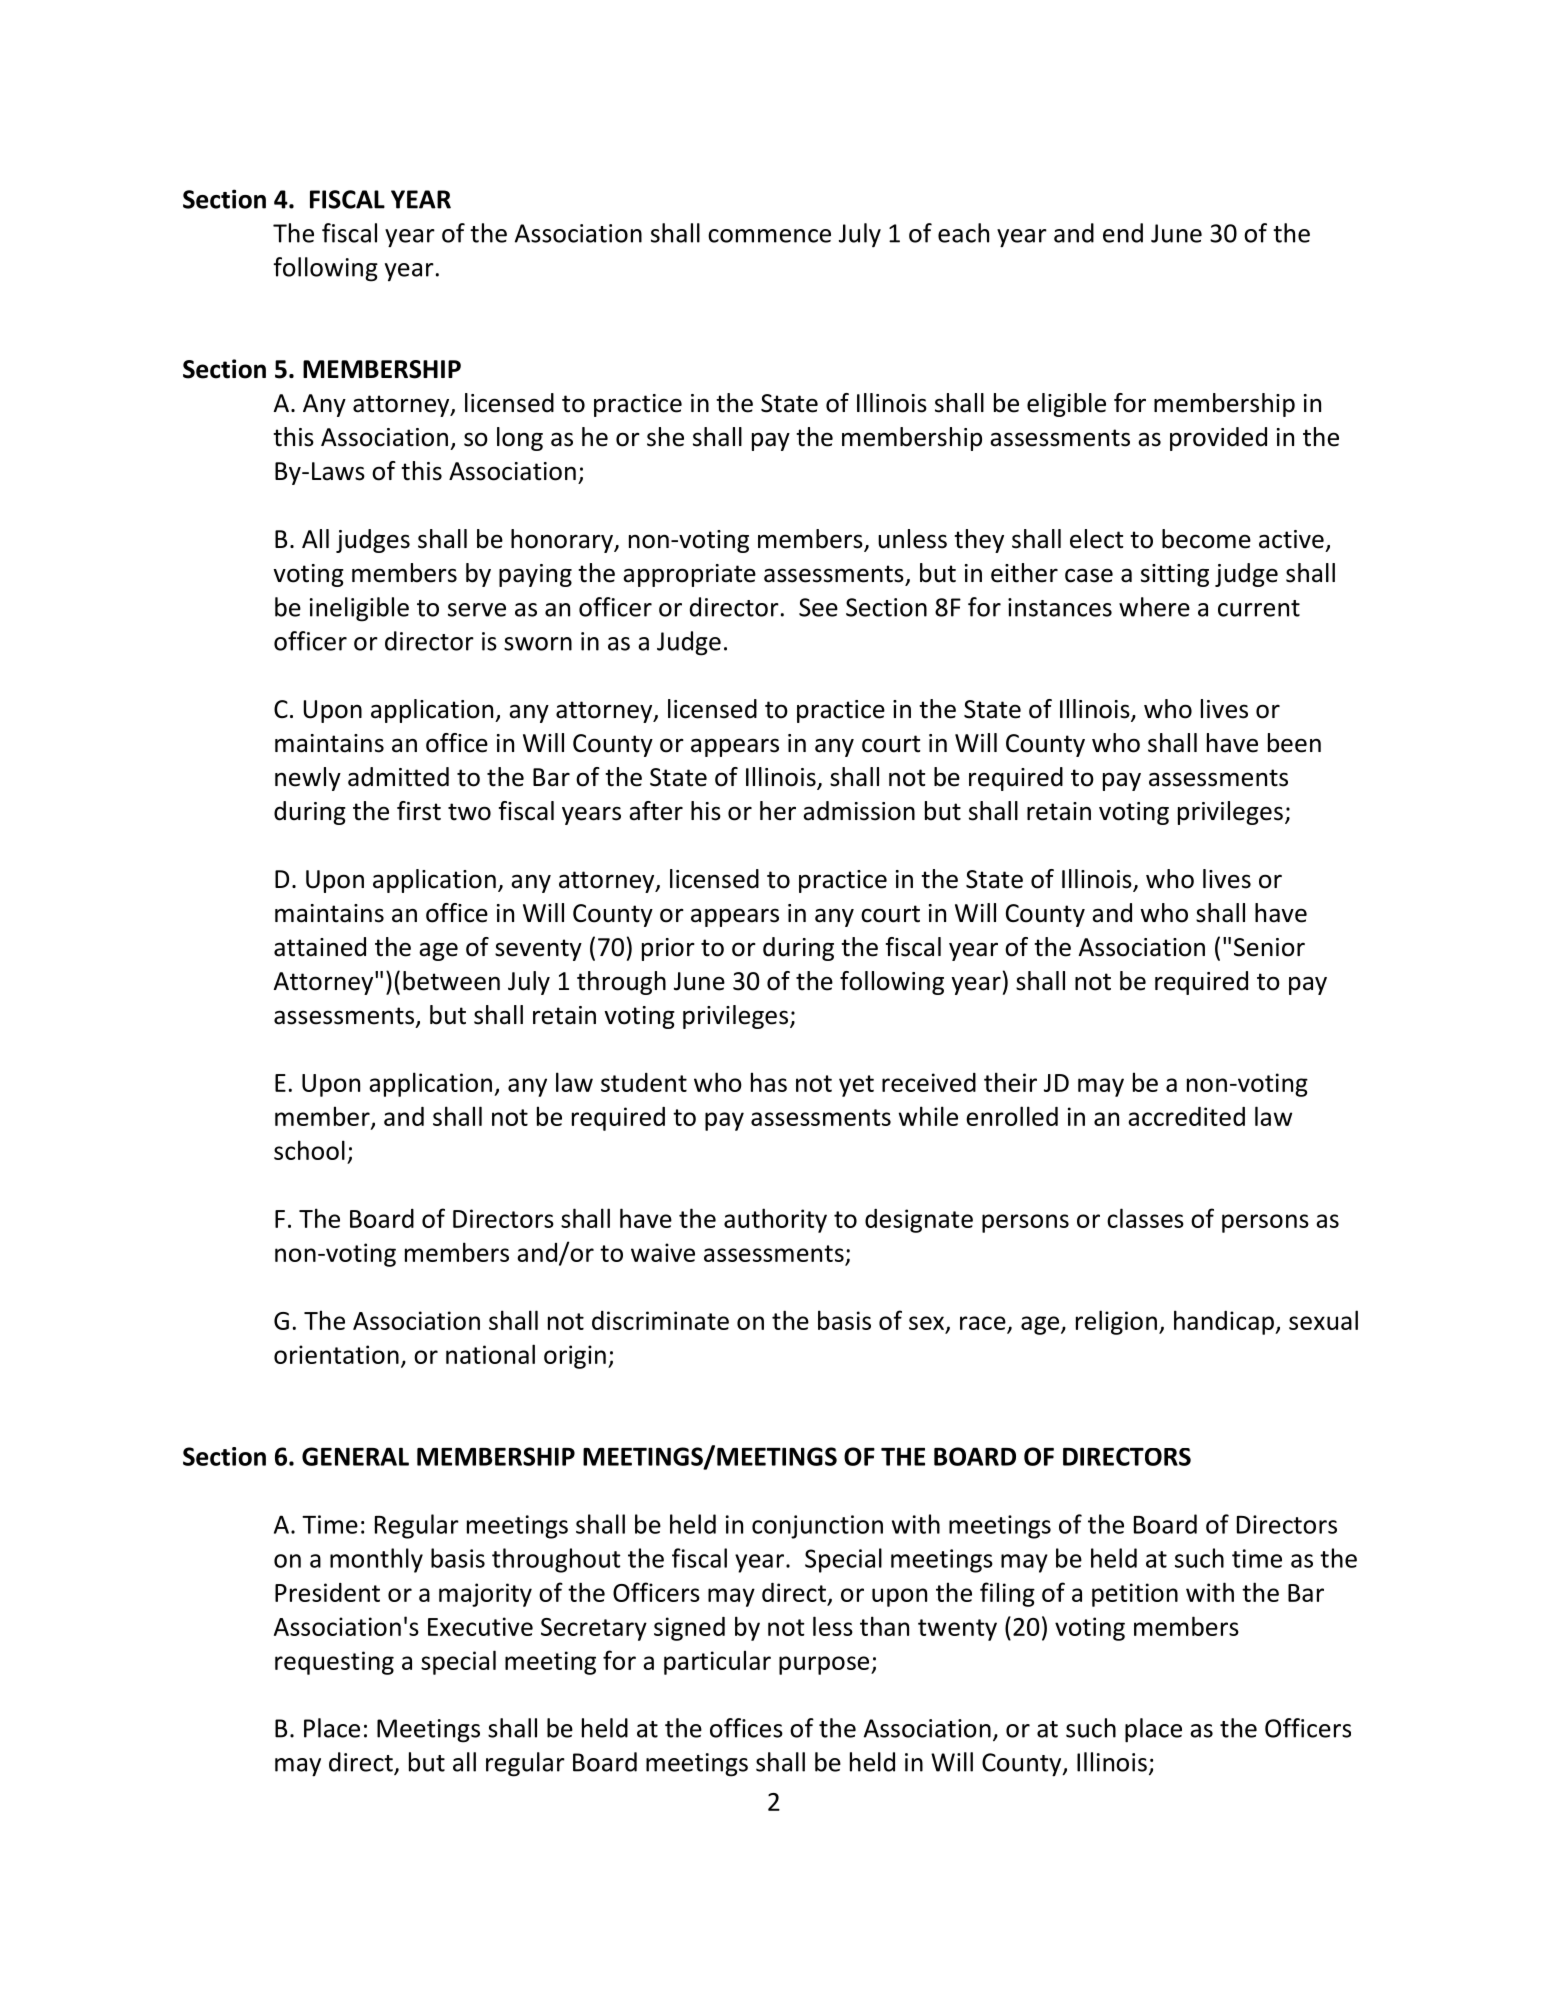 The height and width of the page is (2004, 1548). I want to click on purpose, so click(825, 1665).
